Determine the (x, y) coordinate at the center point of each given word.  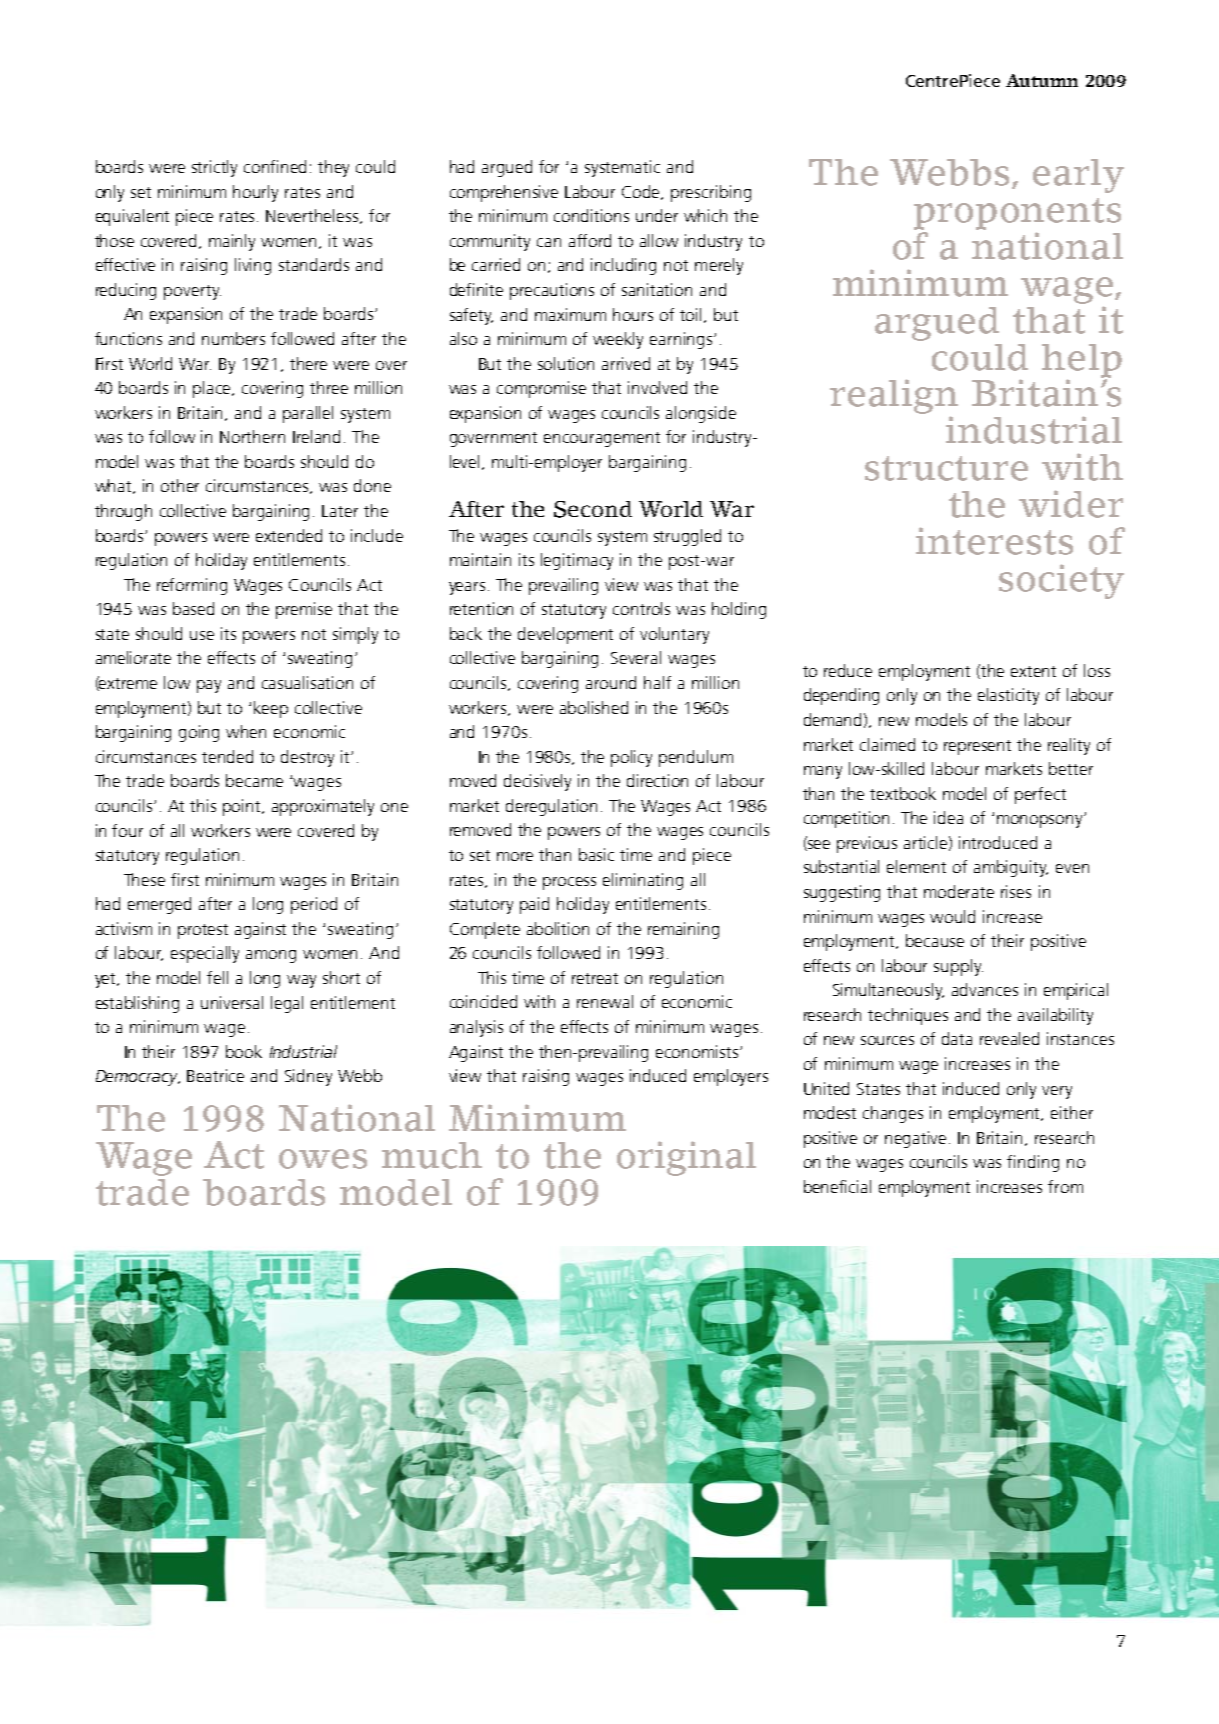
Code (642, 192)
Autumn (1042, 80)
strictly (214, 168)
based (193, 608)
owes (323, 1159)
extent (1033, 671)
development (565, 635)
